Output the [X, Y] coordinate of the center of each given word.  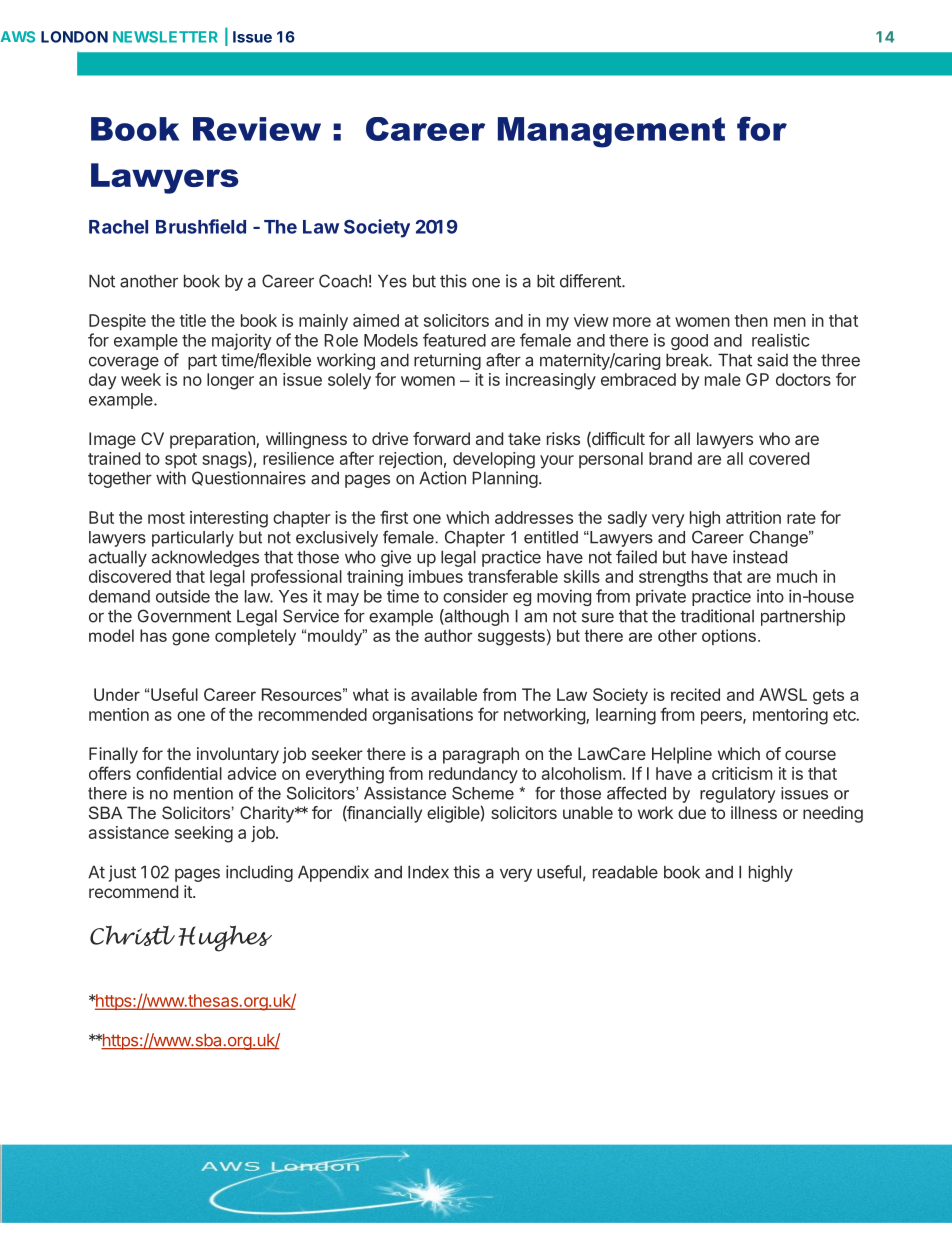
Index [428, 872]
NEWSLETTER [165, 37]
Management [611, 132]
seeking [204, 834]
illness [754, 812]
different [591, 281]
